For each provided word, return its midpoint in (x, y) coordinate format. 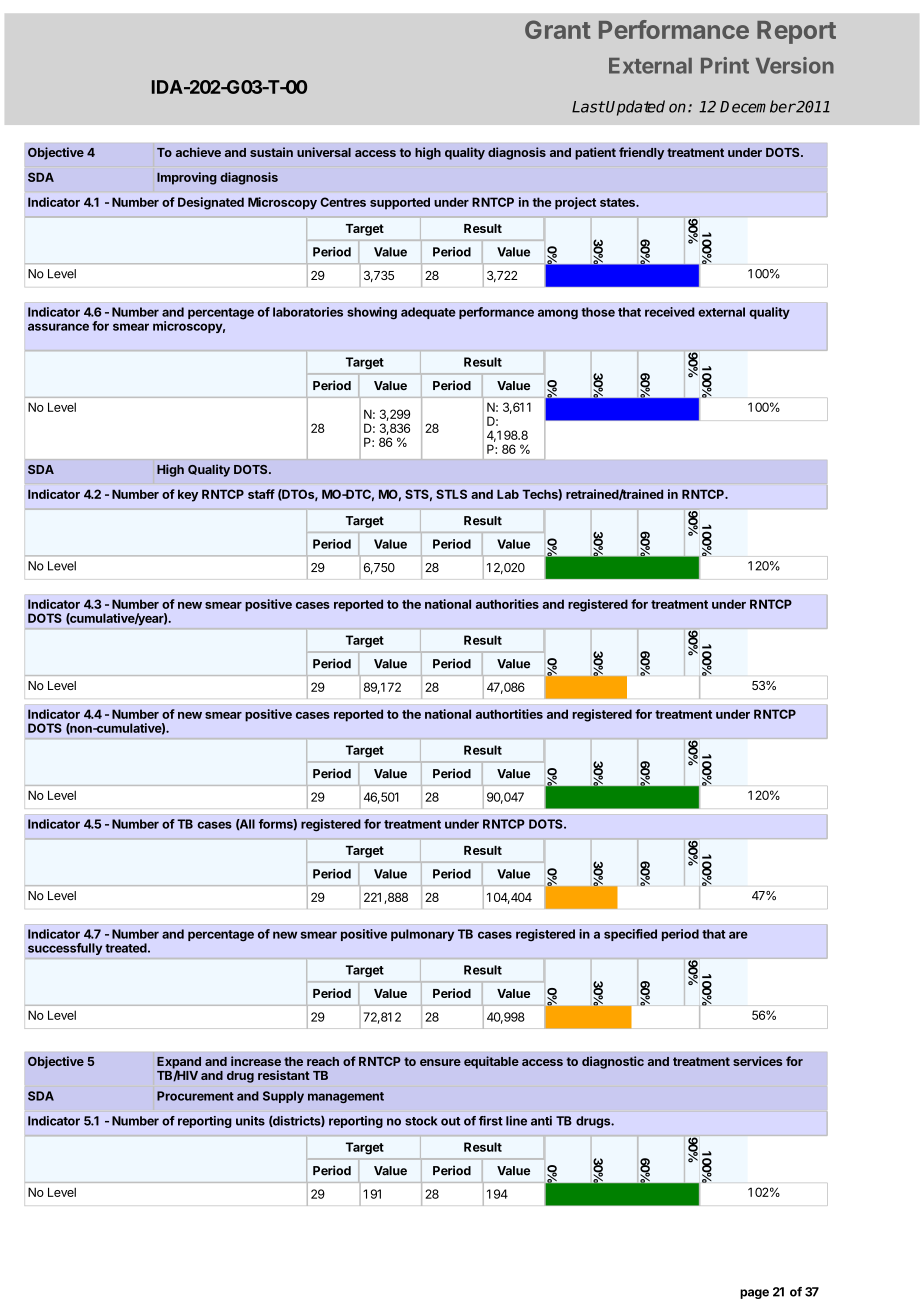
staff (261, 494)
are (738, 935)
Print (725, 65)
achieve (198, 152)
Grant (558, 29)
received (670, 312)
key (188, 495)
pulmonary (422, 935)
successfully (65, 949)
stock (421, 1121)
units (250, 1121)
